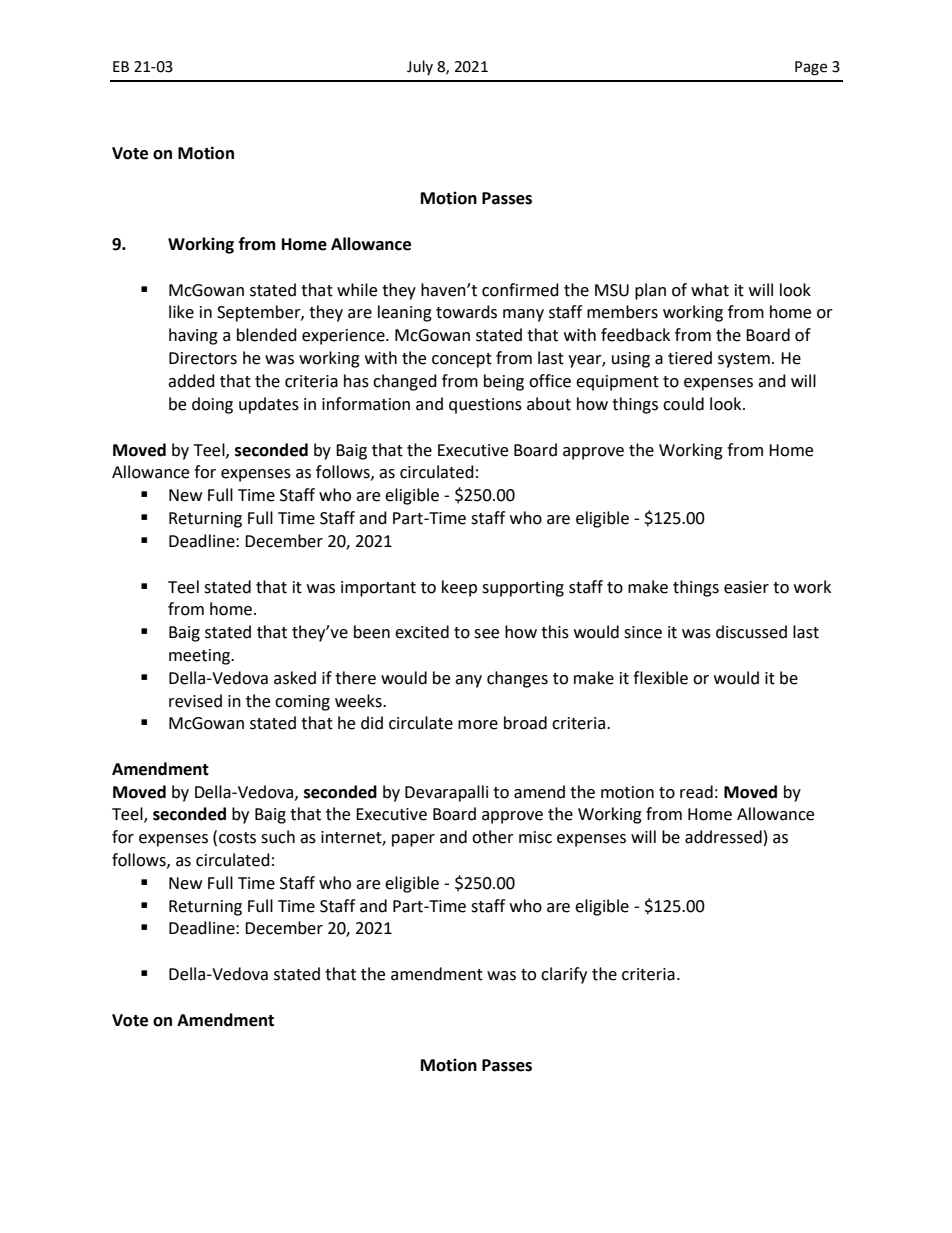  Describe the element at coordinates (237, 838) in the image. I see `costs` at that location.
